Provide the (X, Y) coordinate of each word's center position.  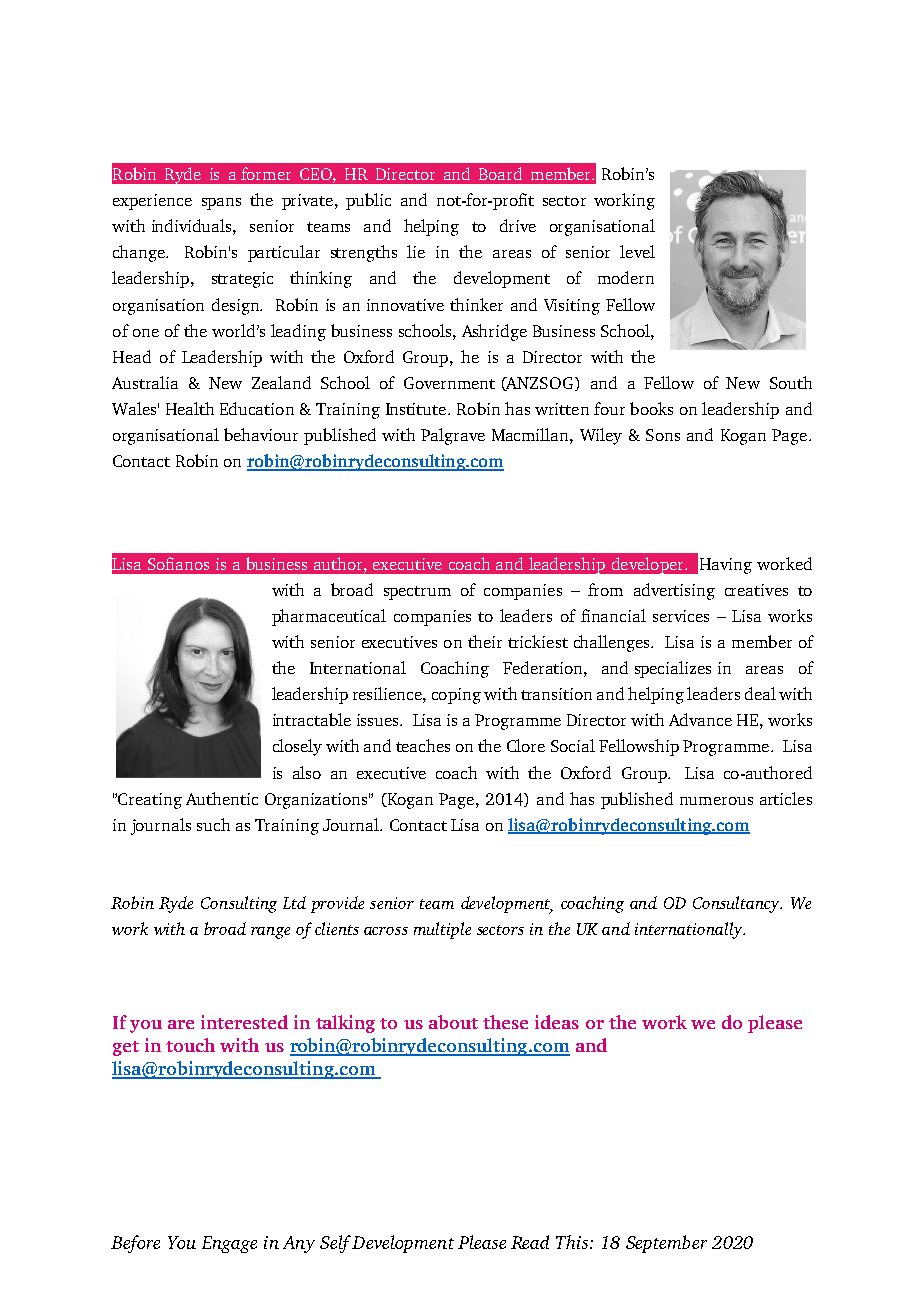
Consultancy (737, 904)
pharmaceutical (329, 617)
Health (190, 408)
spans (221, 204)
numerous (716, 801)
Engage (229, 1244)
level (637, 251)
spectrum (417, 593)
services (681, 616)
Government (449, 383)
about (453, 1022)
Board (500, 173)
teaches (423, 745)
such (213, 824)
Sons (663, 435)
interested (244, 1022)
